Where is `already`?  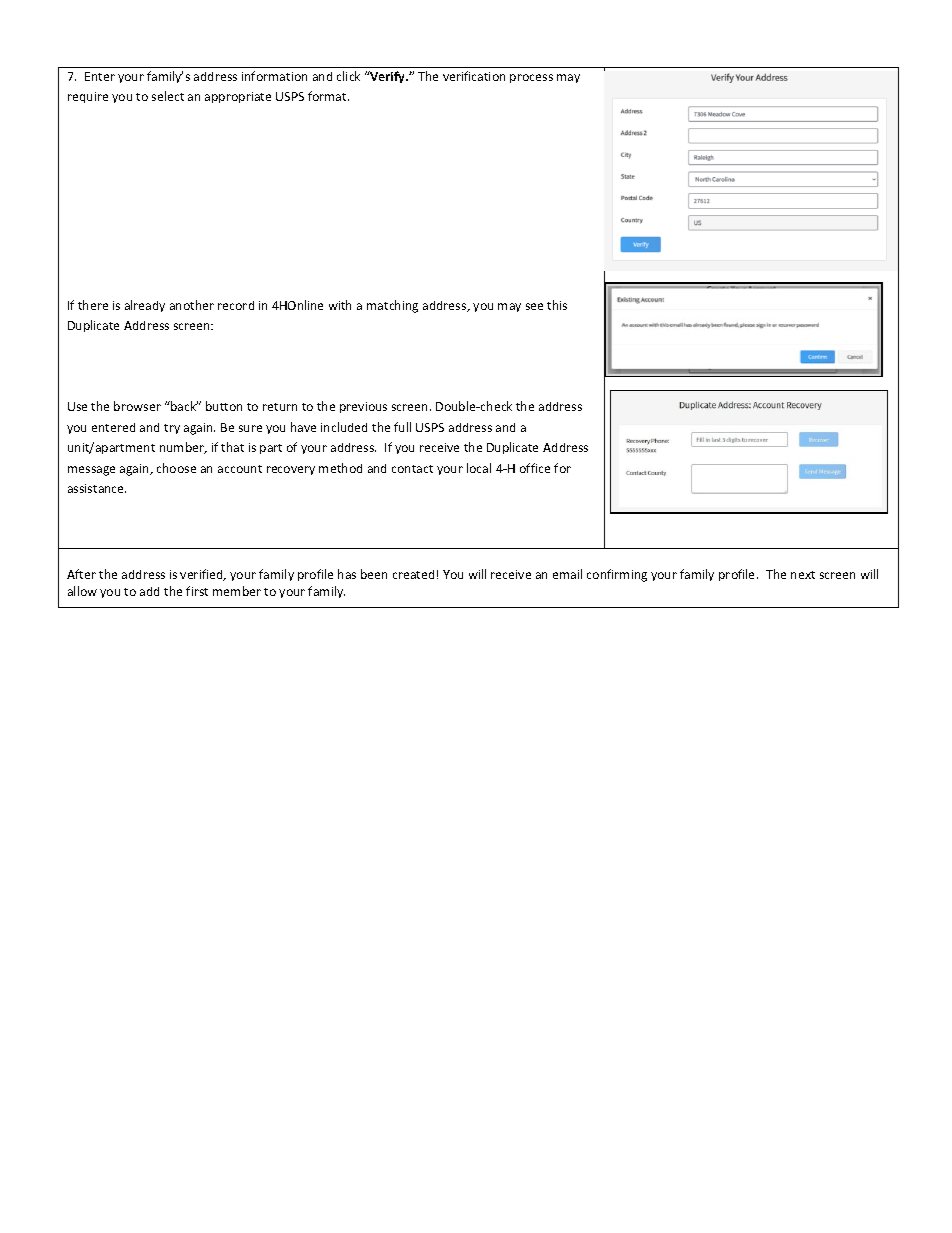 already is located at coordinates (145, 306).
